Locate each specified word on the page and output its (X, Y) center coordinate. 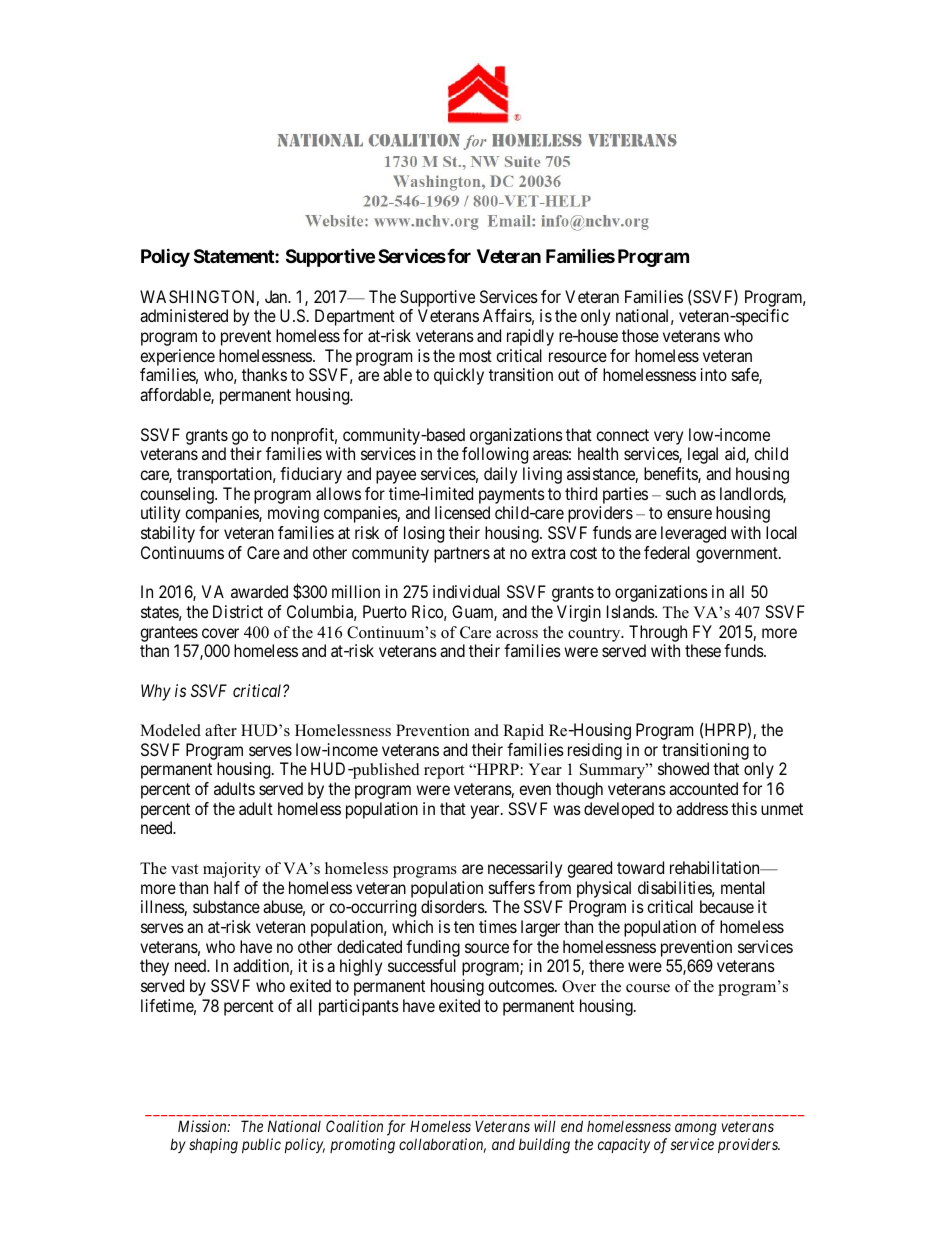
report (444, 772)
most (475, 356)
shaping (213, 1146)
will (545, 1126)
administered (184, 315)
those (640, 335)
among (696, 1130)
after (221, 730)
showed (683, 768)
